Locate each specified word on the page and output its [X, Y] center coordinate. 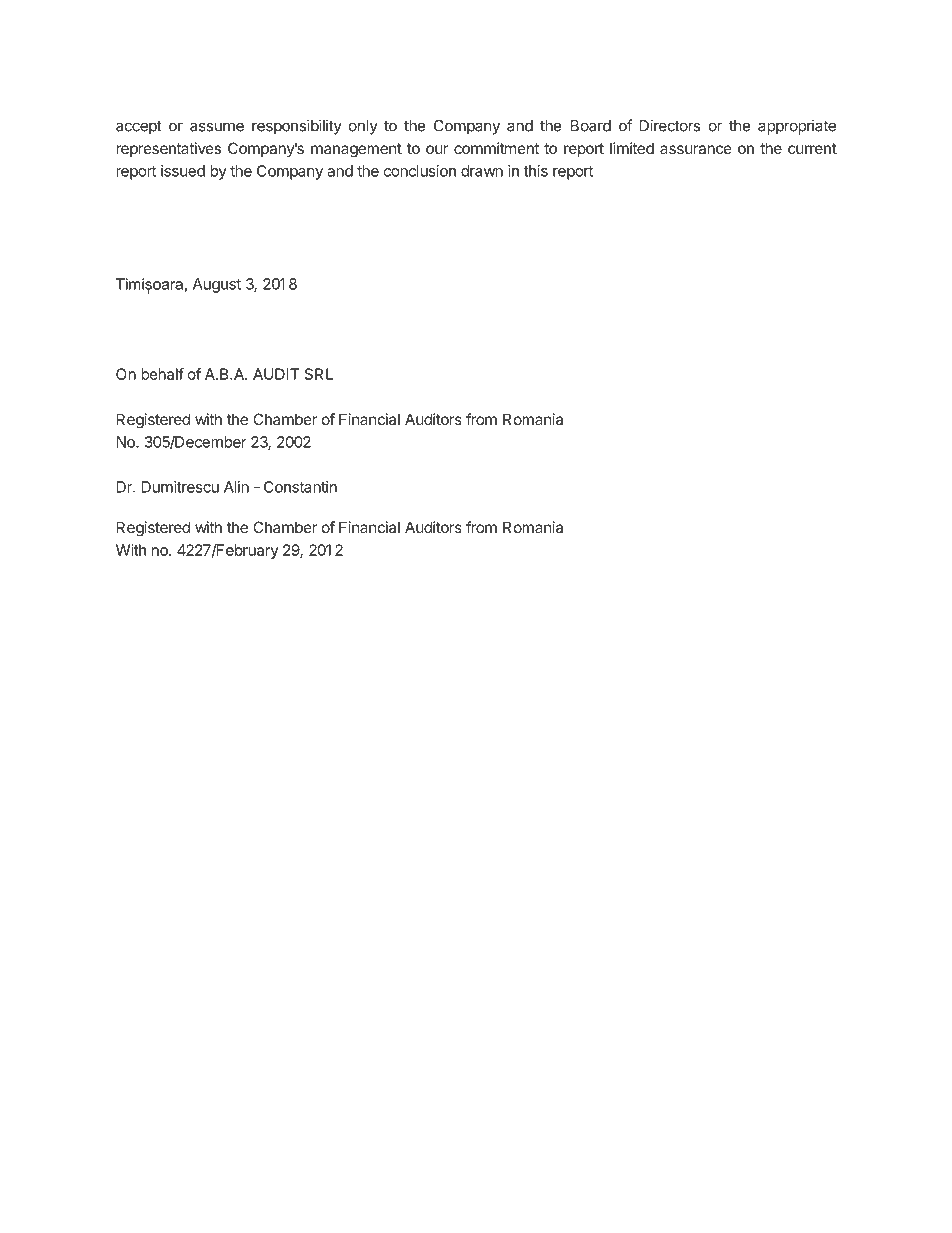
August [217, 285]
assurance [696, 149]
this [536, 171]
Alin [236, 487]
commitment [496, 148]
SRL [319, 374]
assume [217, 127]
